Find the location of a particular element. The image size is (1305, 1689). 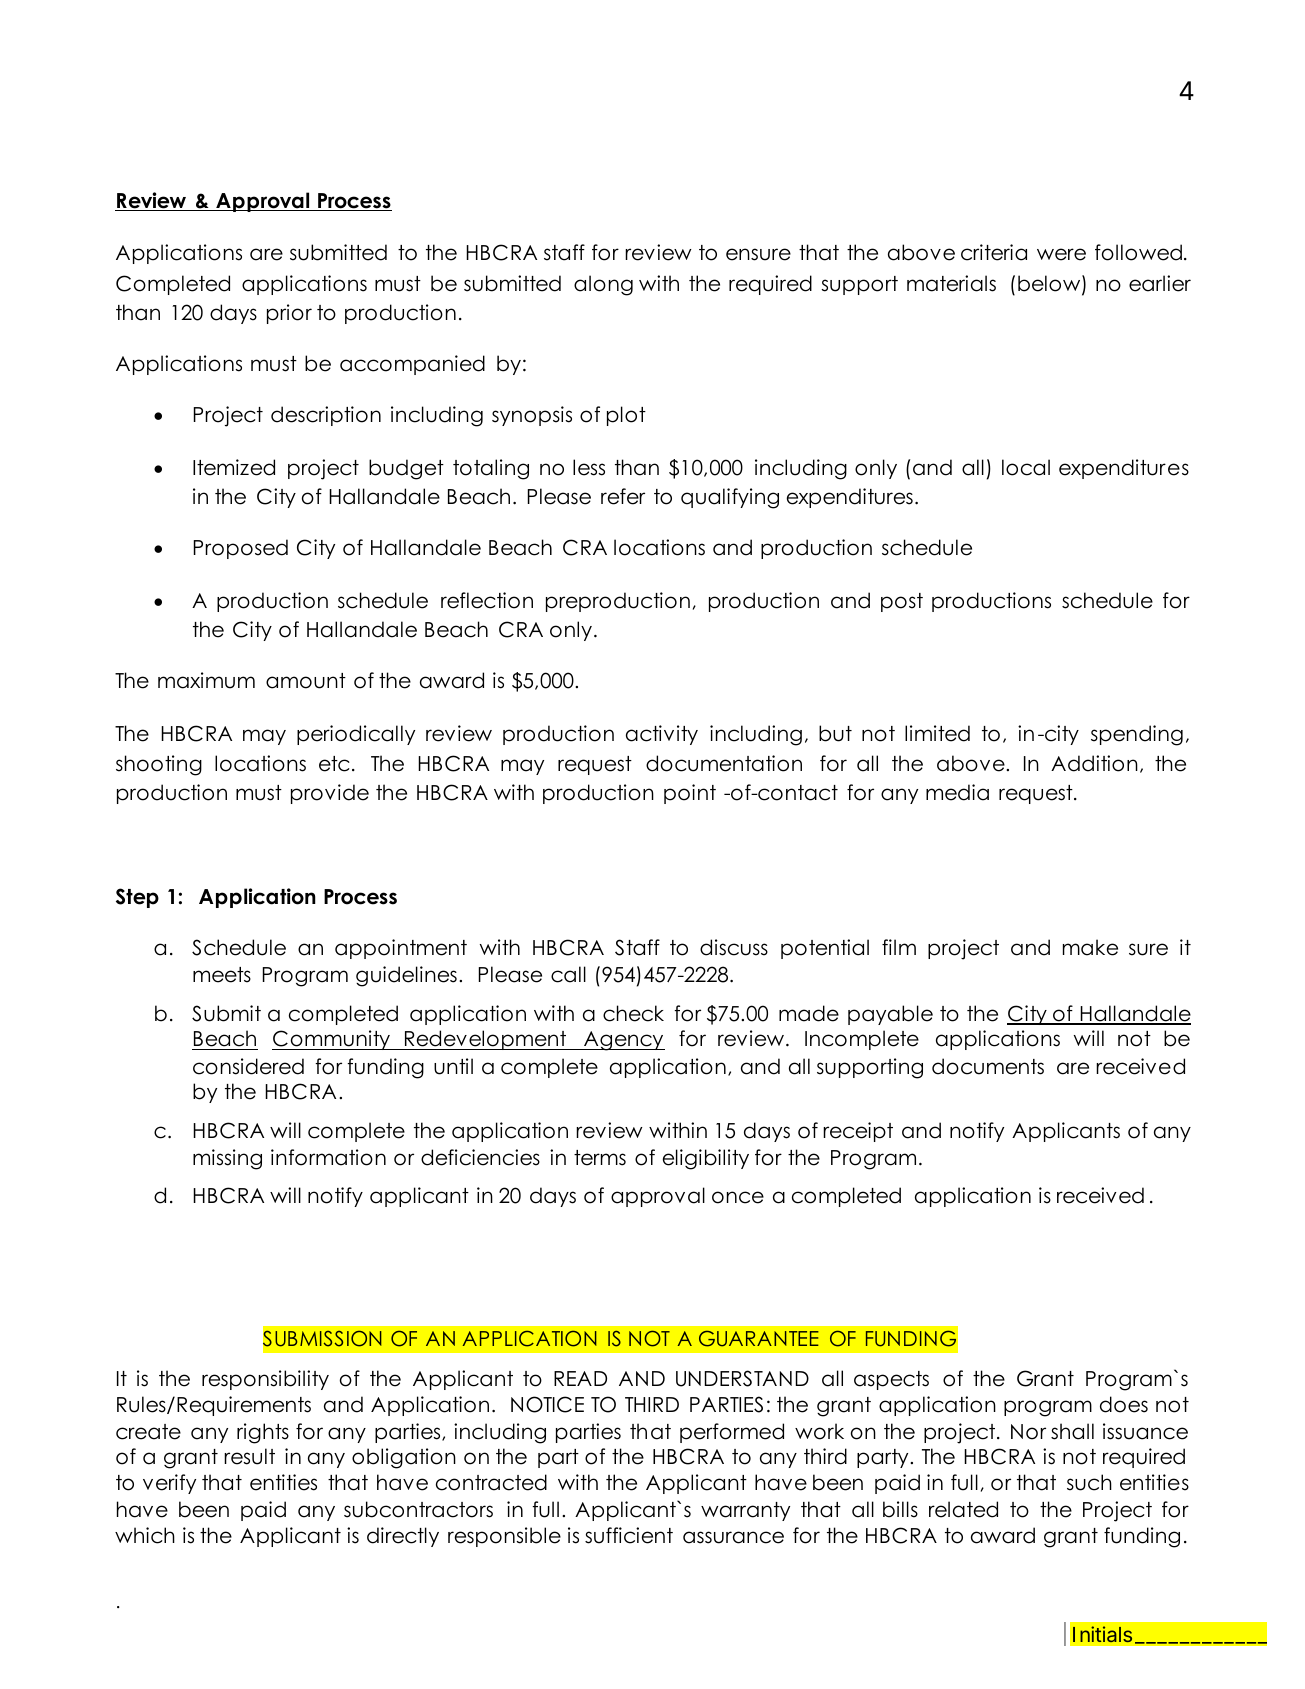

documents is located at coordinates (988, 1066).
